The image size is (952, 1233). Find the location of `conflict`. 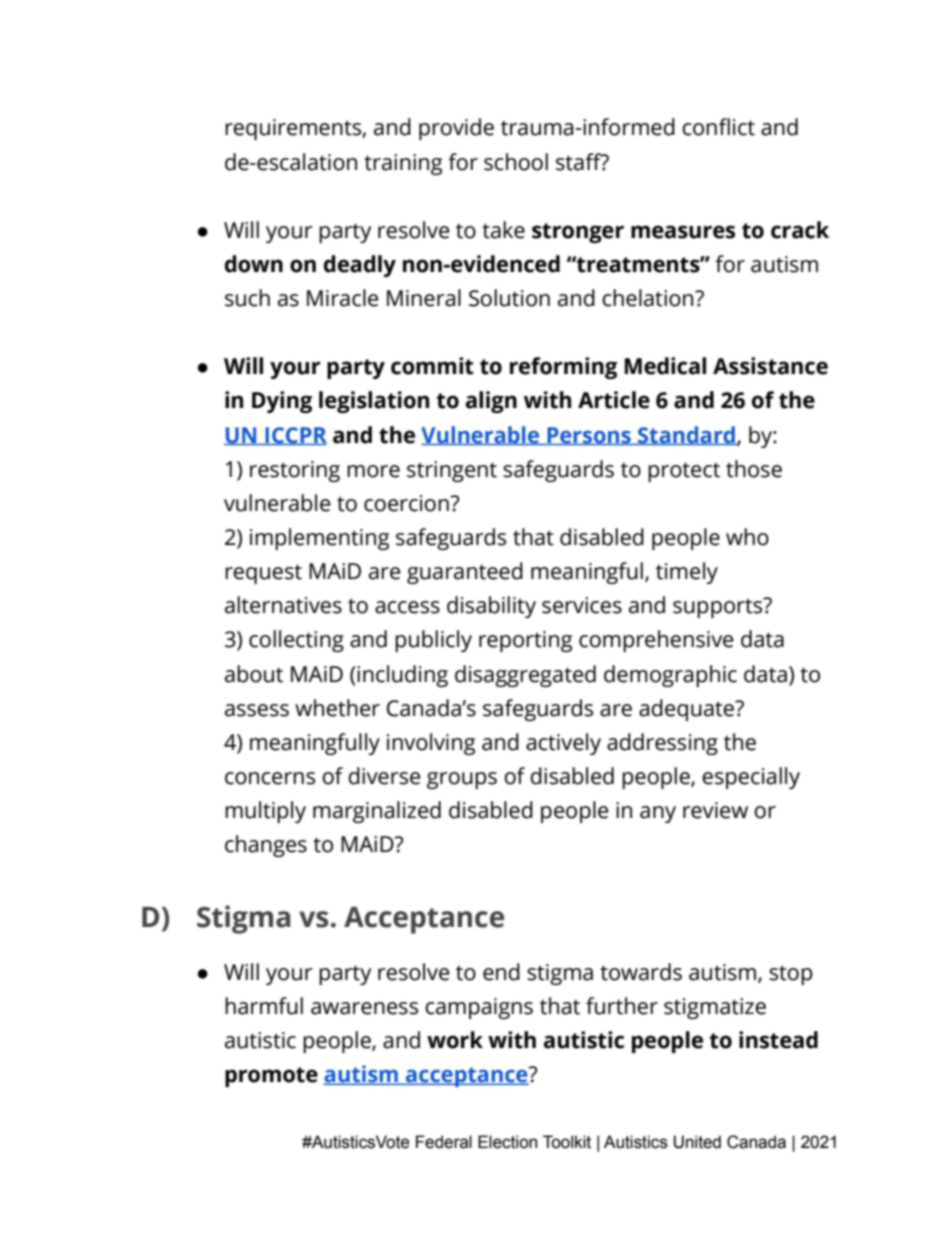

conflict is located at coordinates (718, 127).
